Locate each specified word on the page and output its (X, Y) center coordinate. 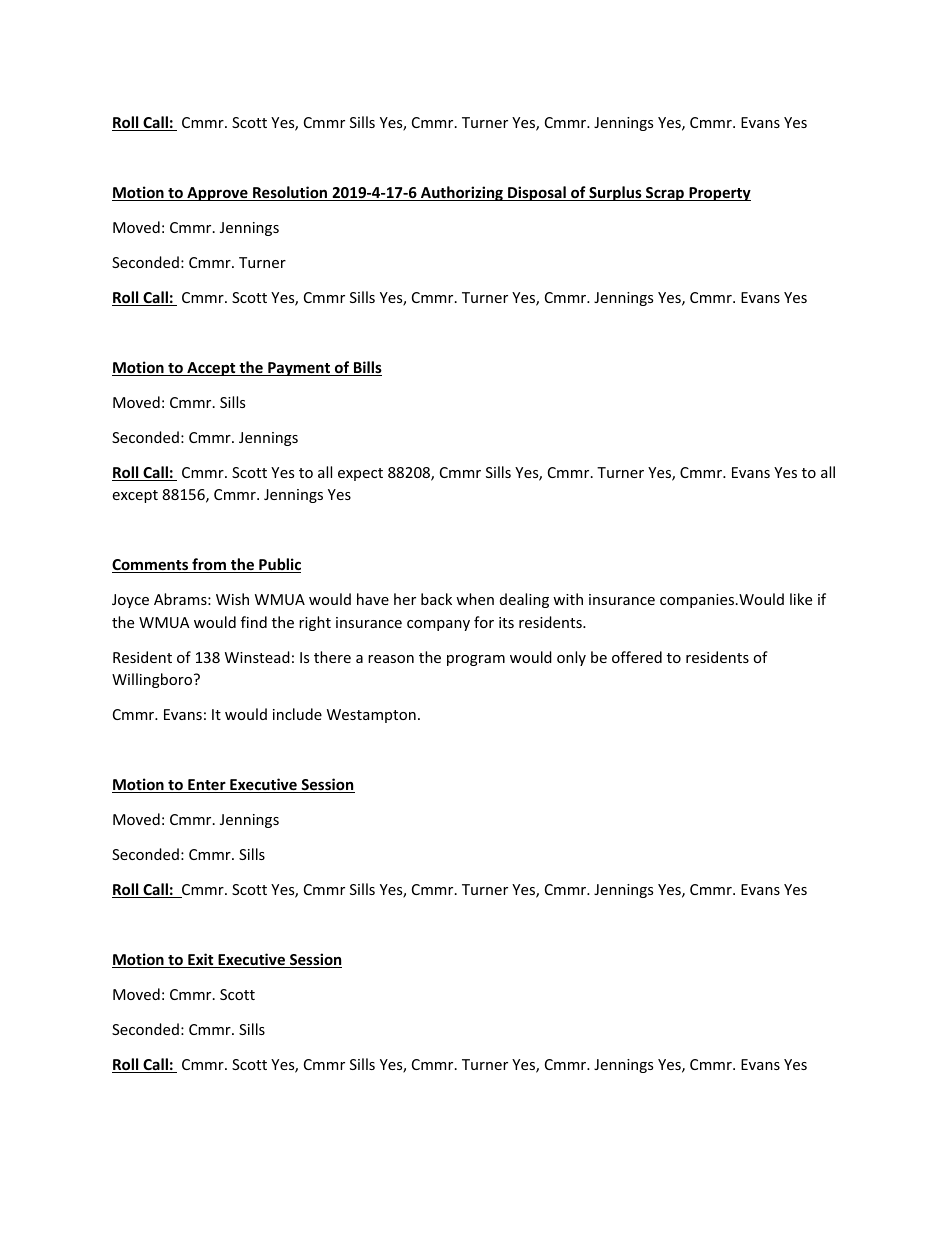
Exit (201, 960)
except (135, 496)
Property (719, 194)
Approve (217, 194)
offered (637, 657)
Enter (207, 786)
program (476, 660)
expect (360, 474)
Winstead (257, 657)
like (801, 599)
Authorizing (462, 193)
